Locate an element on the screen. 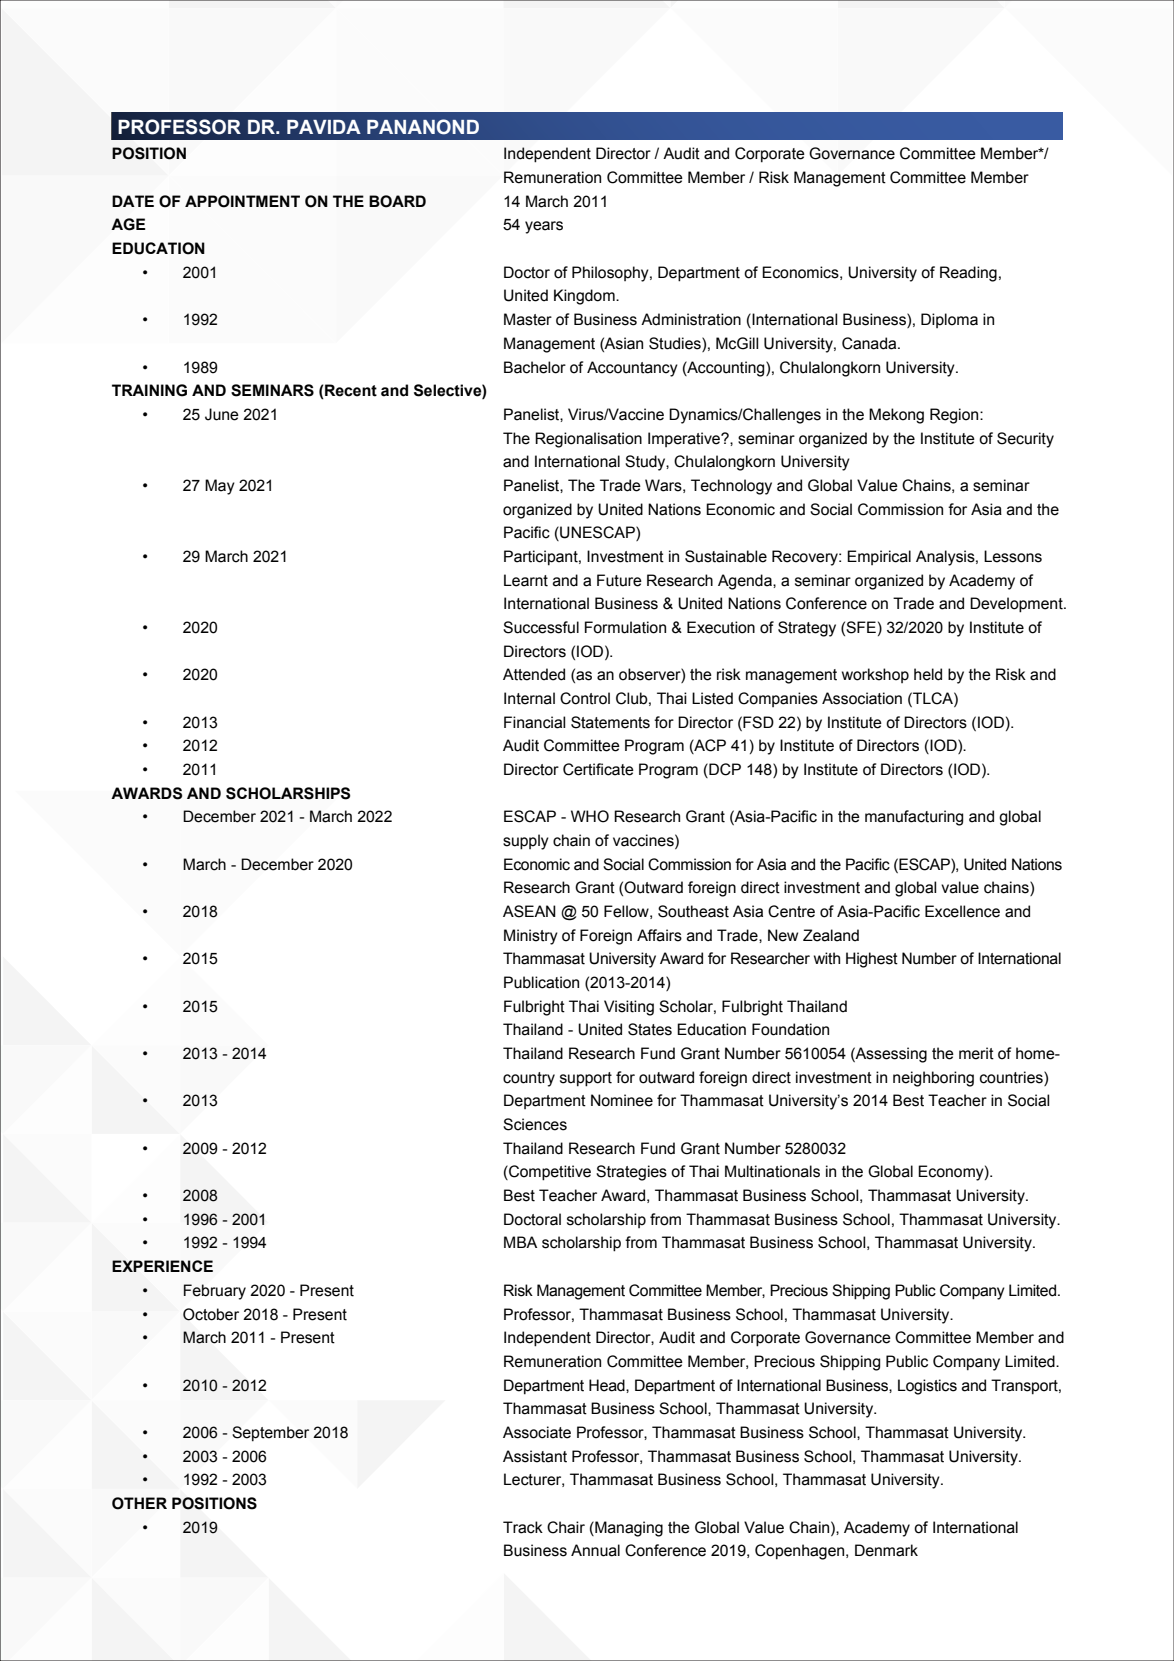 The height and width of the screenshot is (1661, 1174). Empirical is located at coordinates (879, 557).
